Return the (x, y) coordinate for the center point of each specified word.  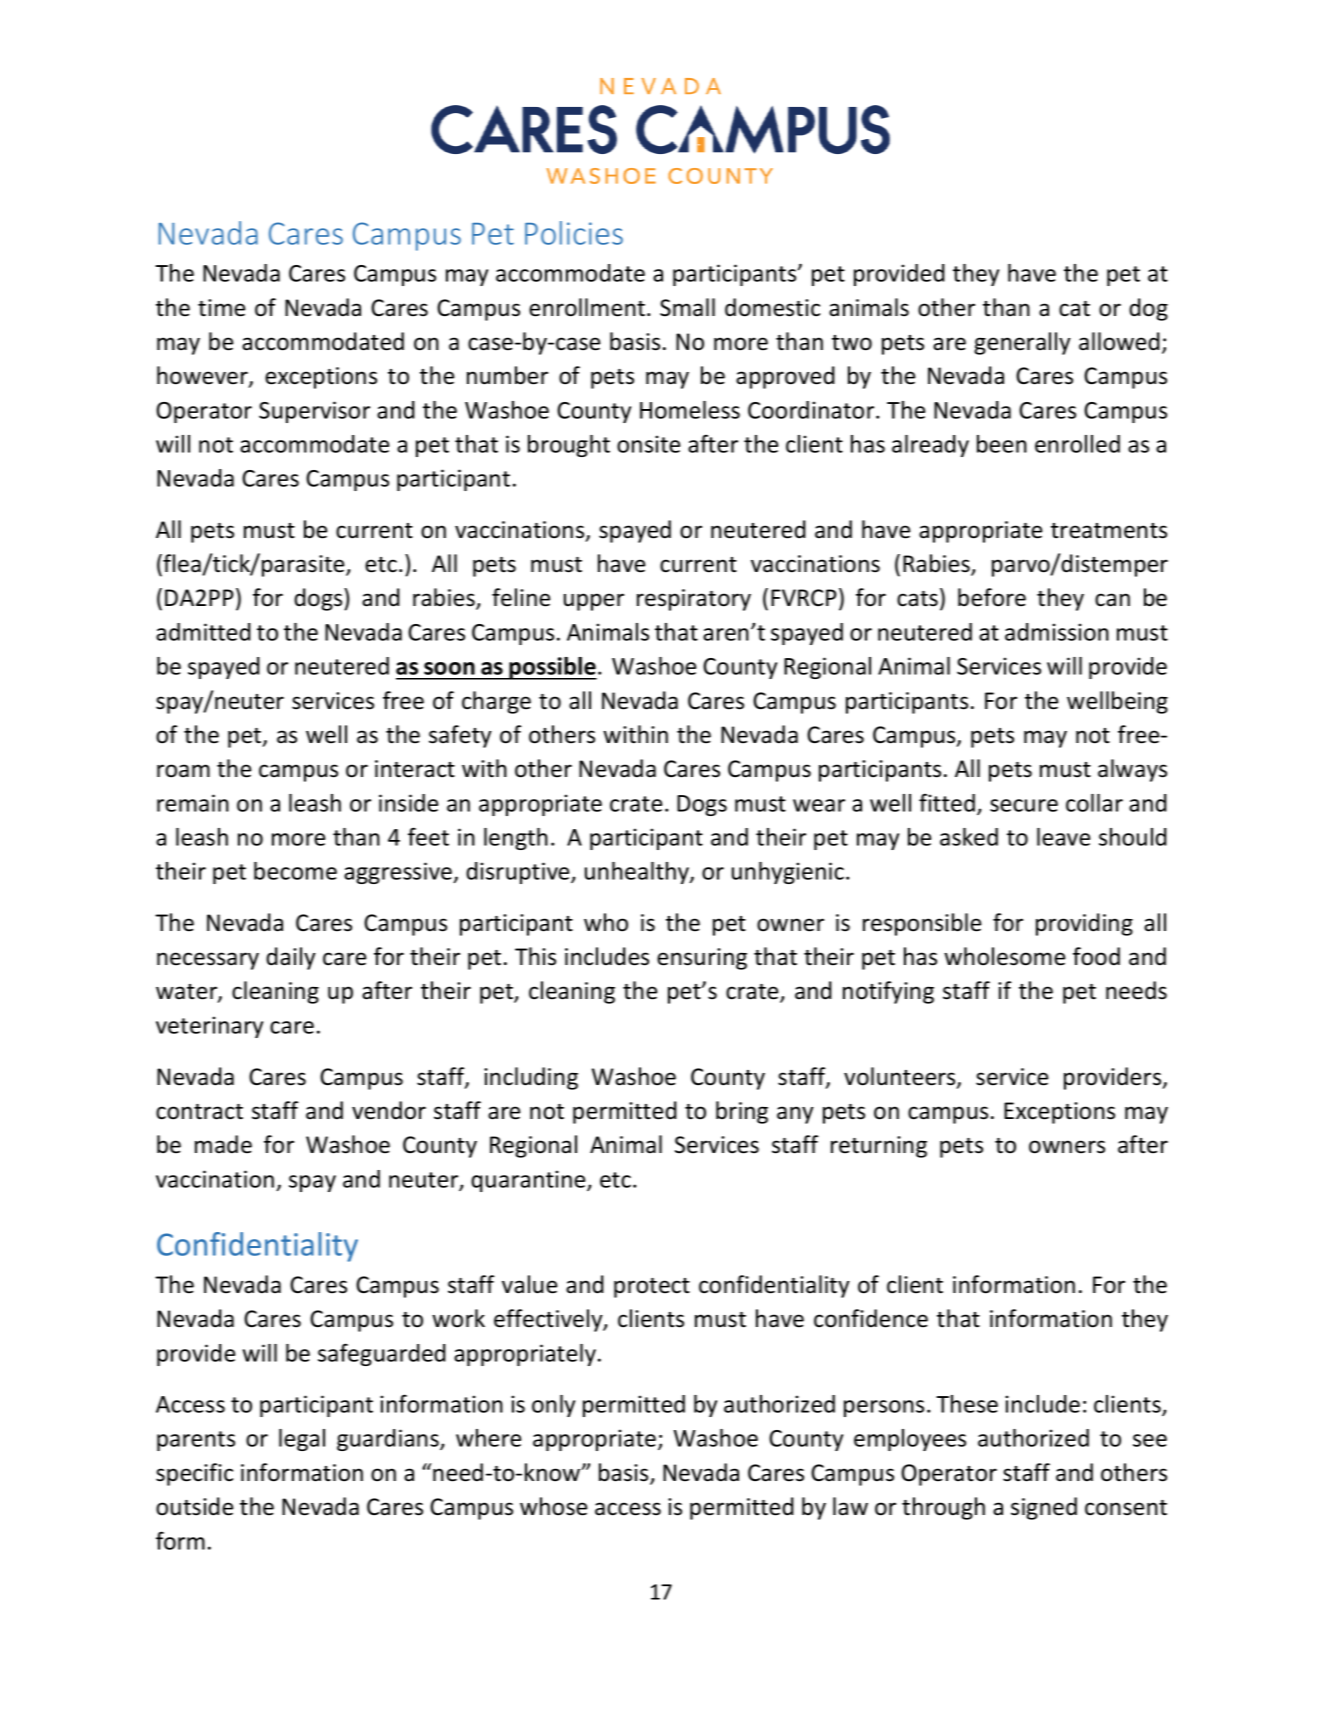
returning (879, 1147)
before (992, 597)
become (295, 871)
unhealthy (638, 873)
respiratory (694, 600)
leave (1063, 837)
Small (687, 307)
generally (1022, 343)
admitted (203, 632)
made (223, 1144)
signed (1044, 1508)
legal (302, 1440)
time (221, 308)
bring (742, 1112)
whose (553, 1506)
